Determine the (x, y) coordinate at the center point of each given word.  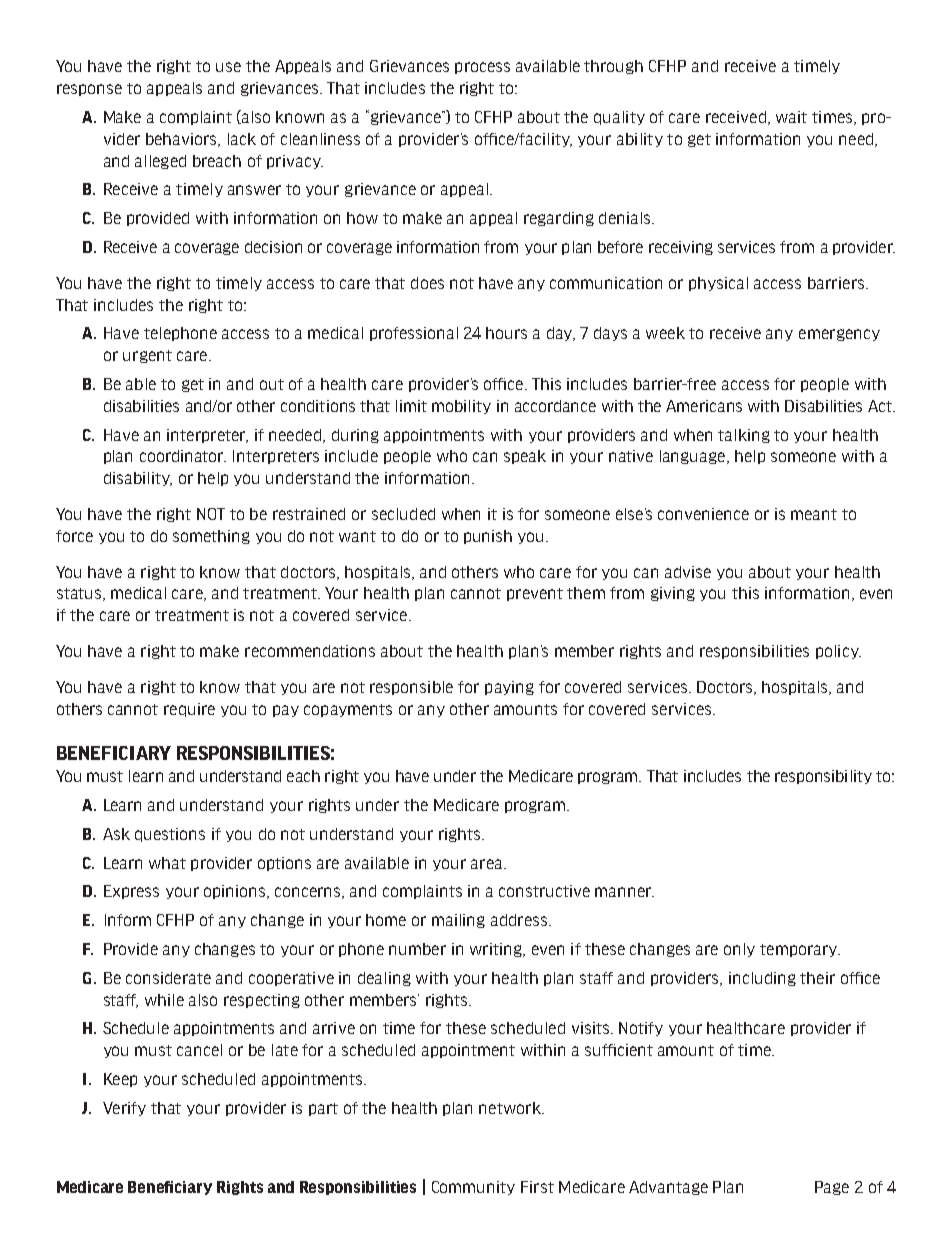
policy (838, 652)
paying (509, 688)
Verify (124, 1109)
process (482, 68)
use (228, 67)
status (80, 594)
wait (791, 117)
